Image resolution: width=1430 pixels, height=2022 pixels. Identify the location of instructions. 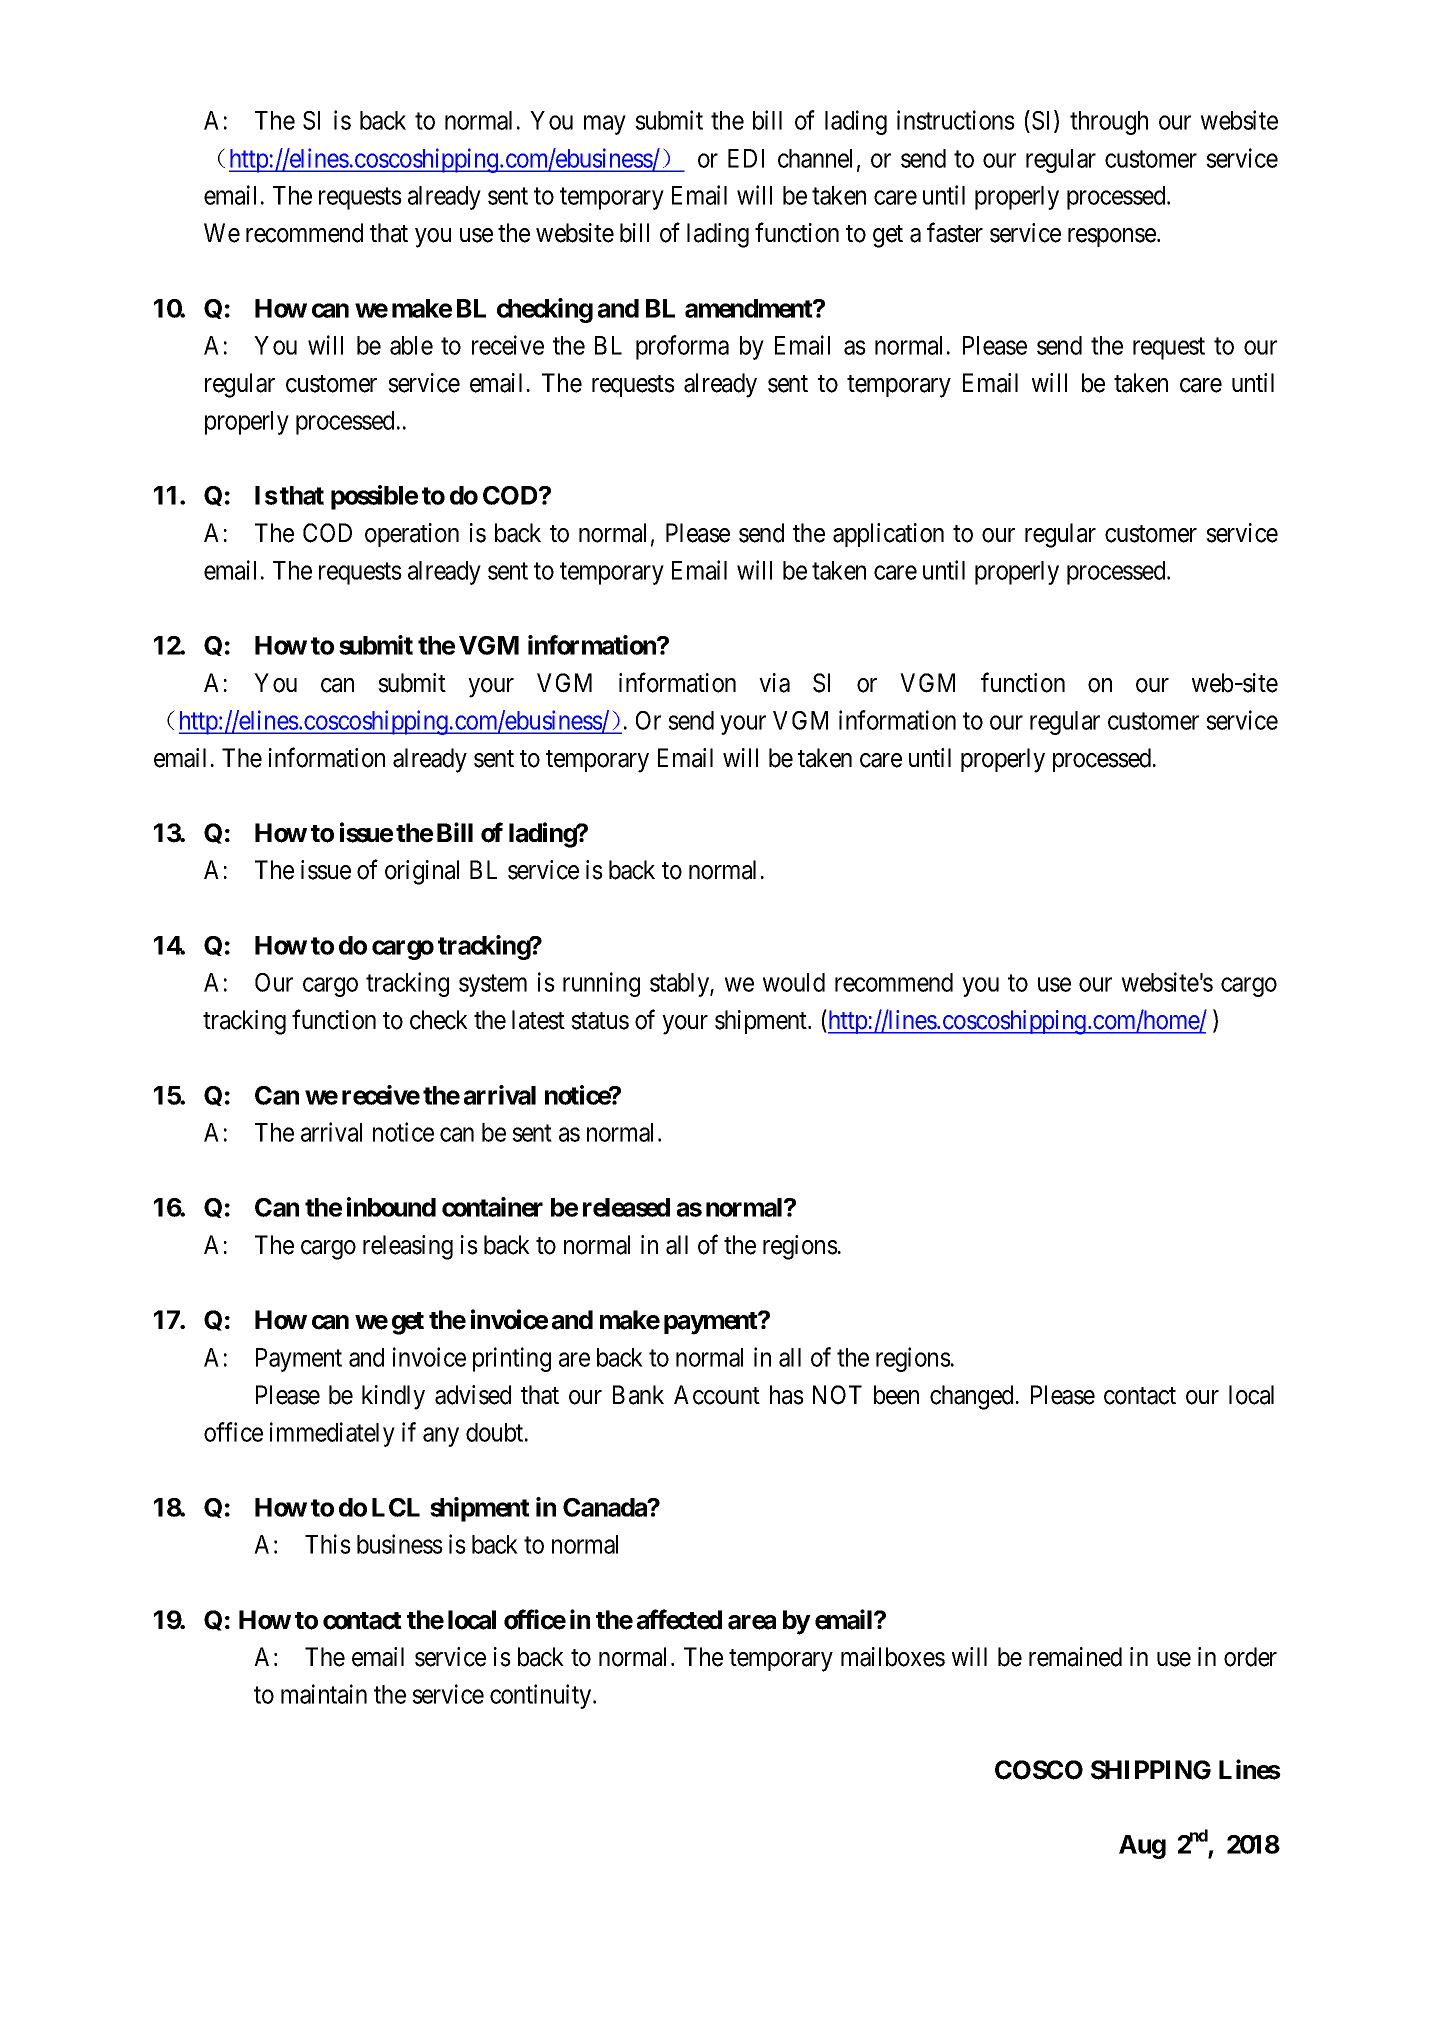
(956, 120).
